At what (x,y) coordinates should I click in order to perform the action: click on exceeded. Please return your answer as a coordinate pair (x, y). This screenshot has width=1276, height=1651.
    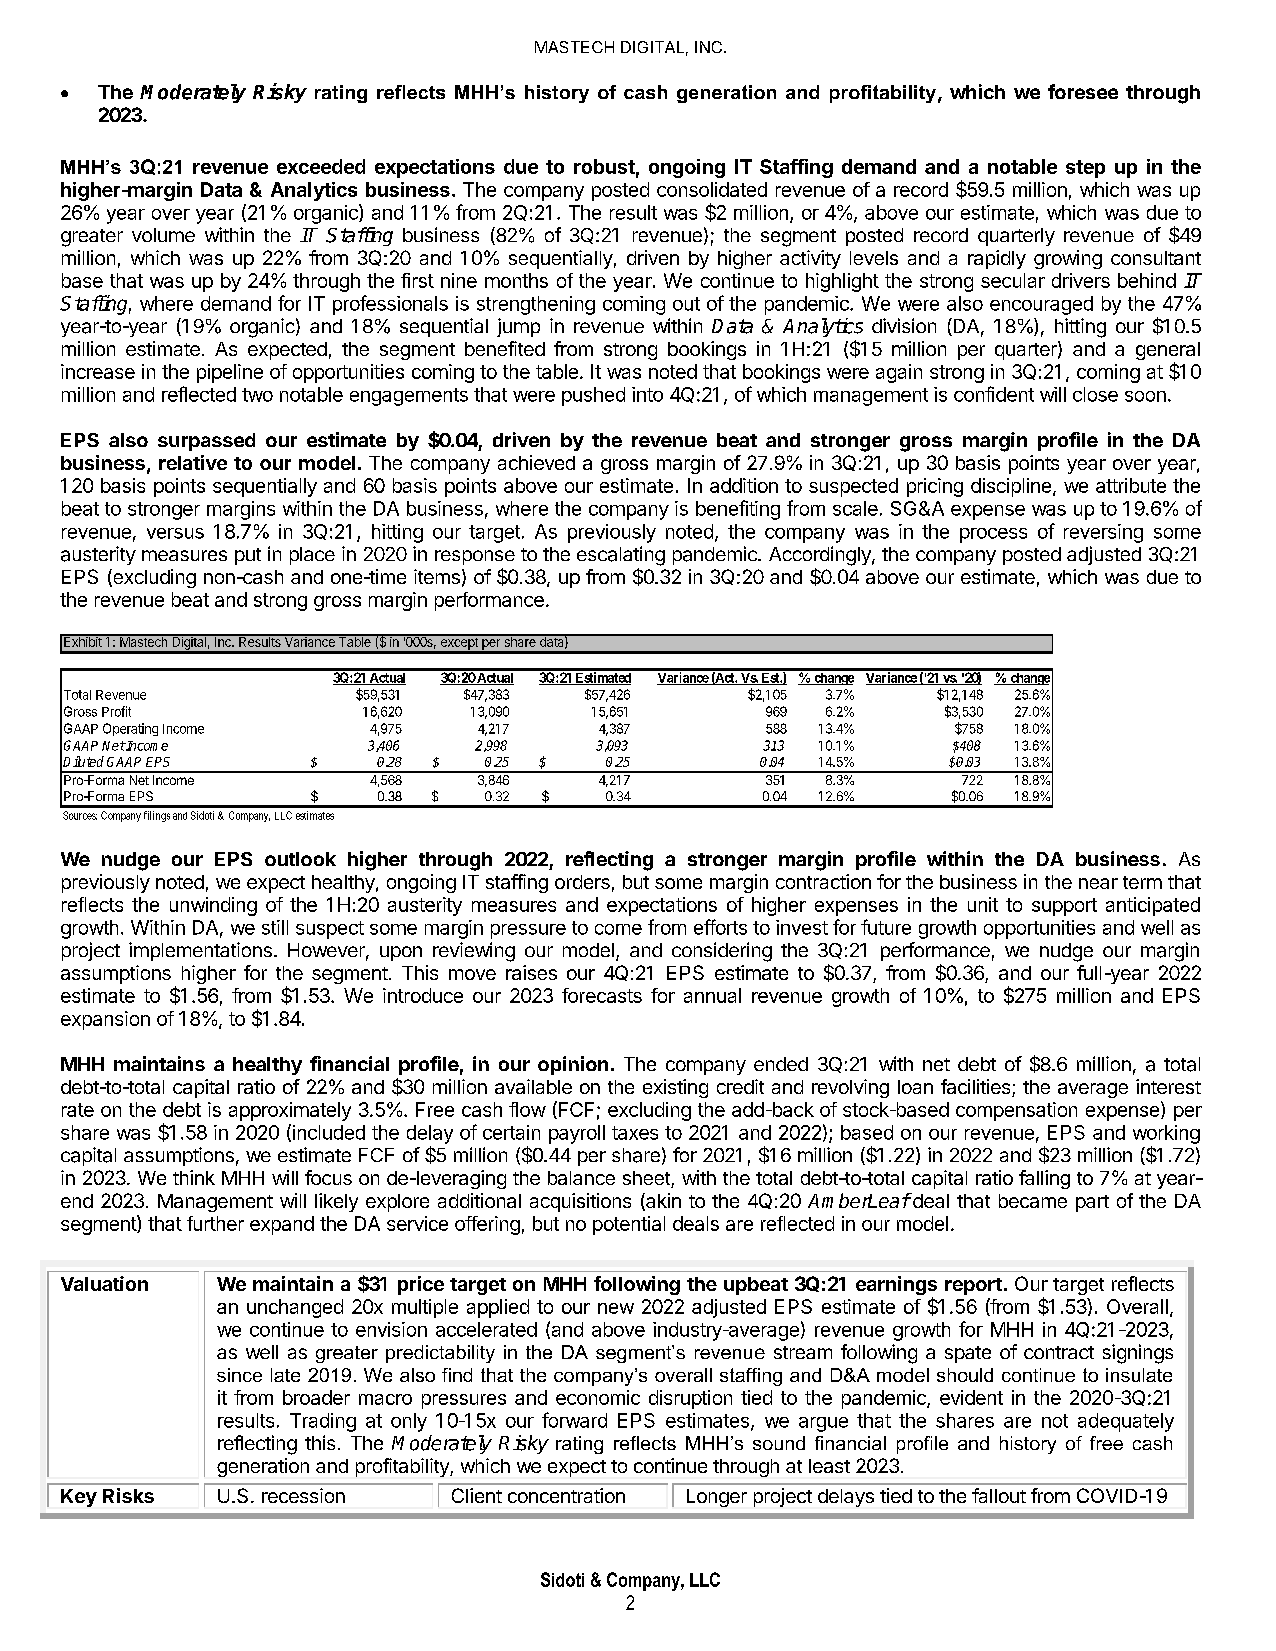
    Looking at the image, I should click on (321, 166).
